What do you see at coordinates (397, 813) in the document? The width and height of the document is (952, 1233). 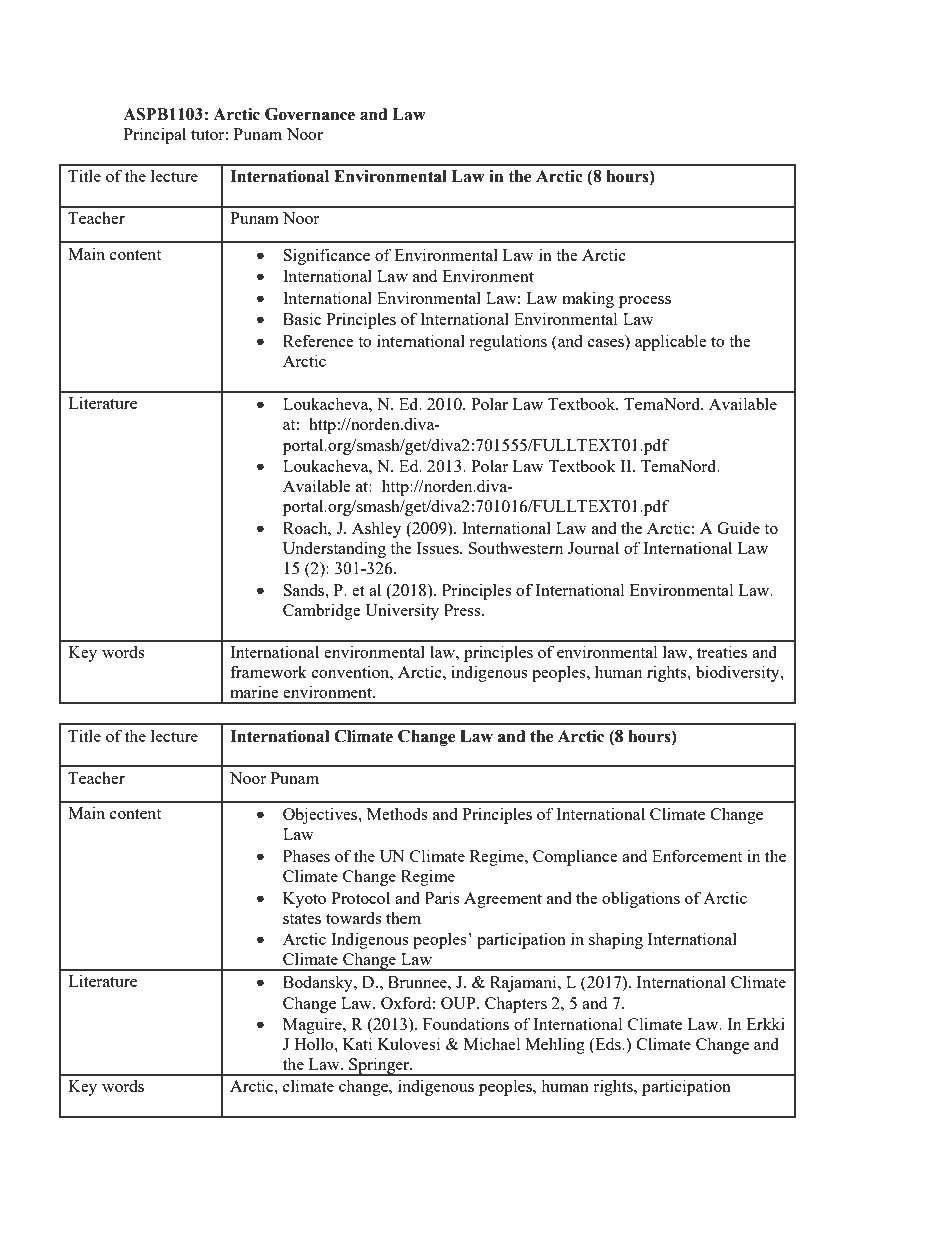 I see `Methods` at bounding box center [397, 813].
